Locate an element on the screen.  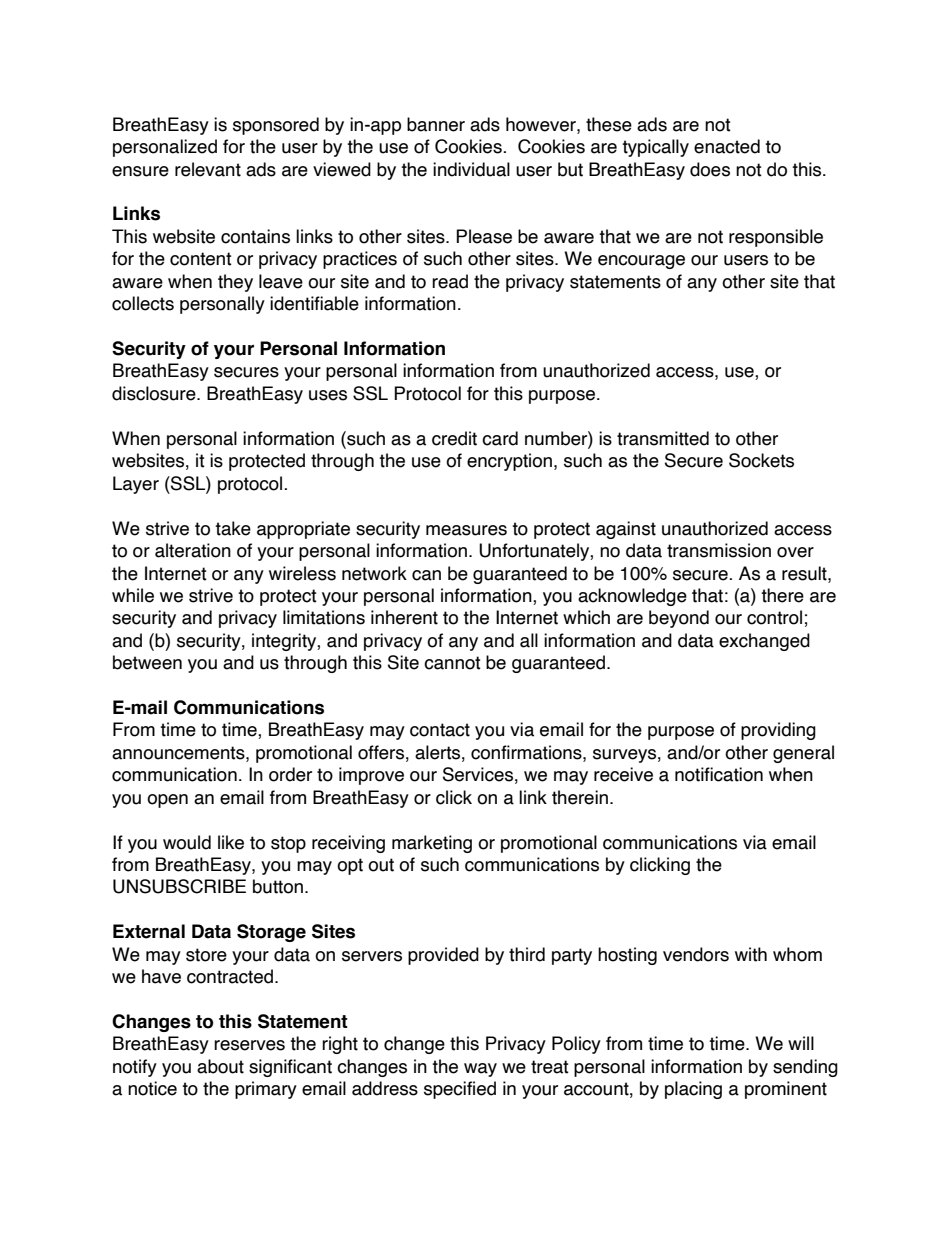
notification is located at coordinates (719, 774).
